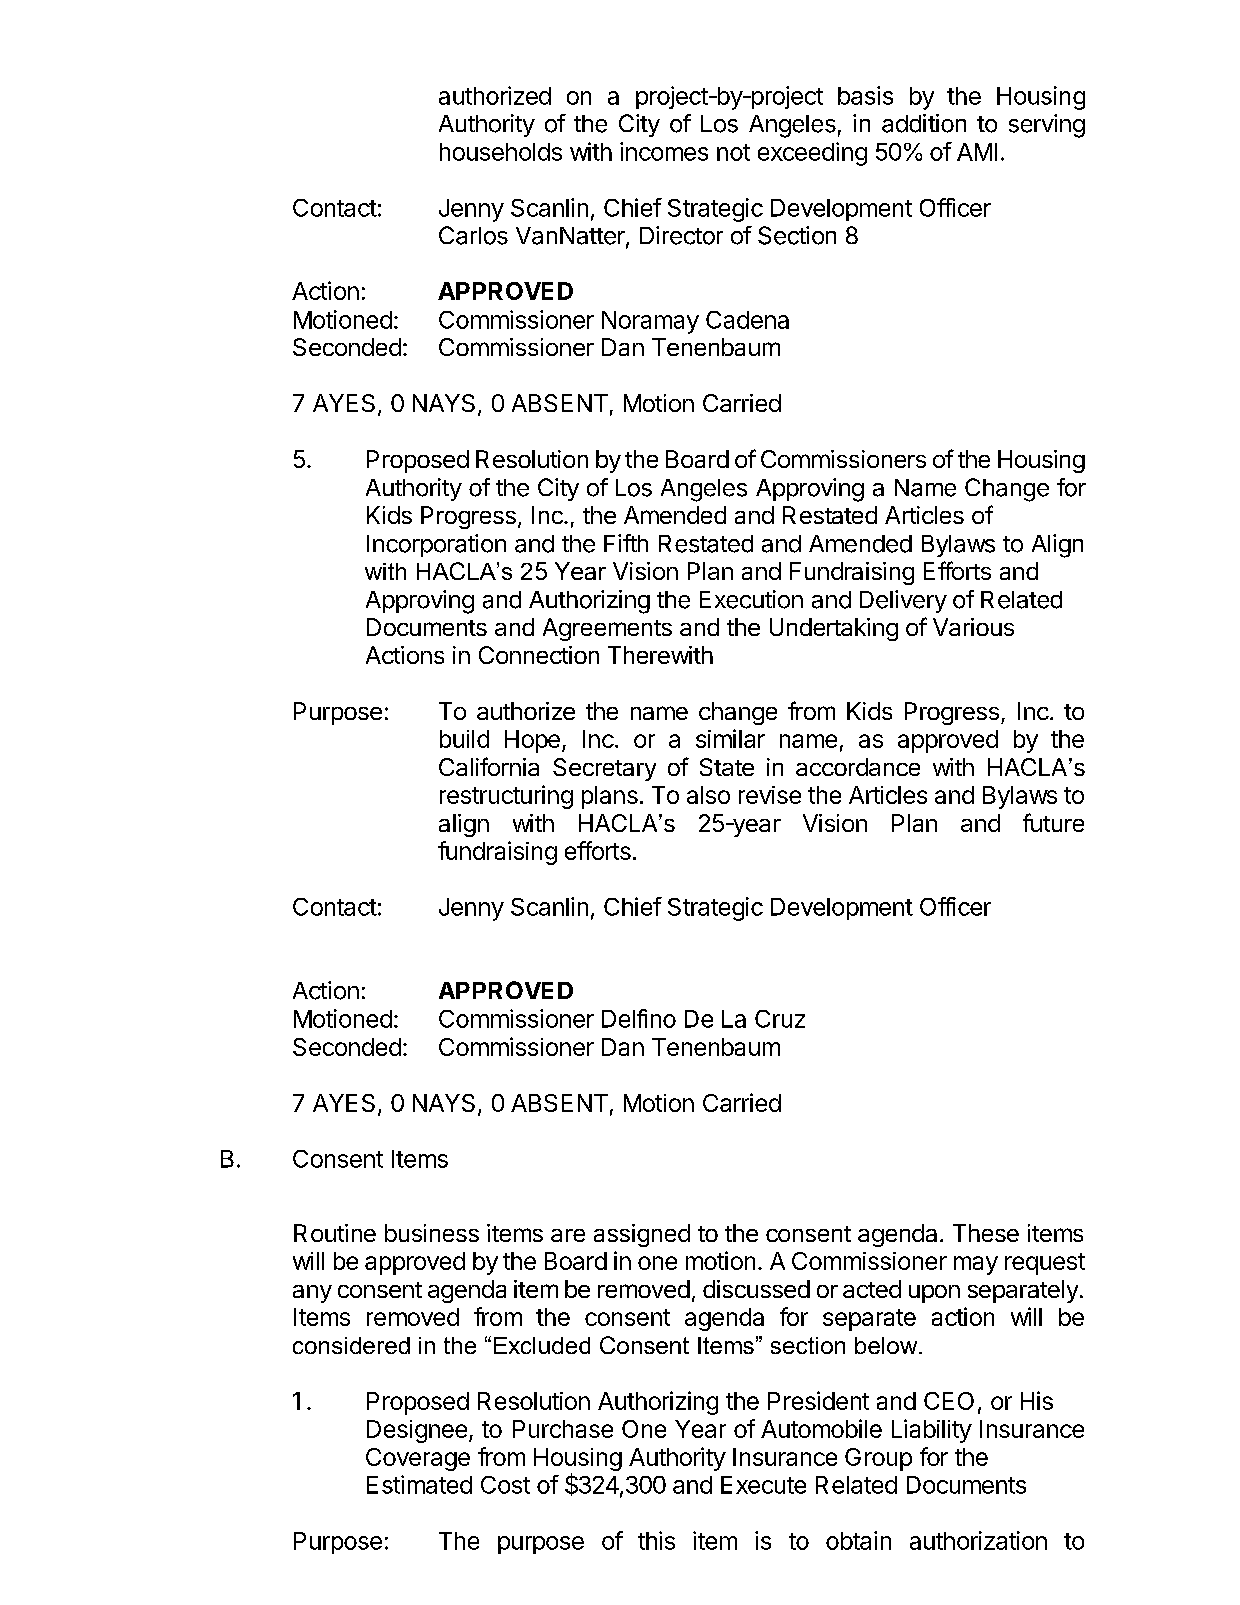 The height and width of the screenshot is (1605, 1240). What do you see at coordinates (419, 1484) in the screenshot?
I see `Estimated` at bounding box center [419, 1484].
